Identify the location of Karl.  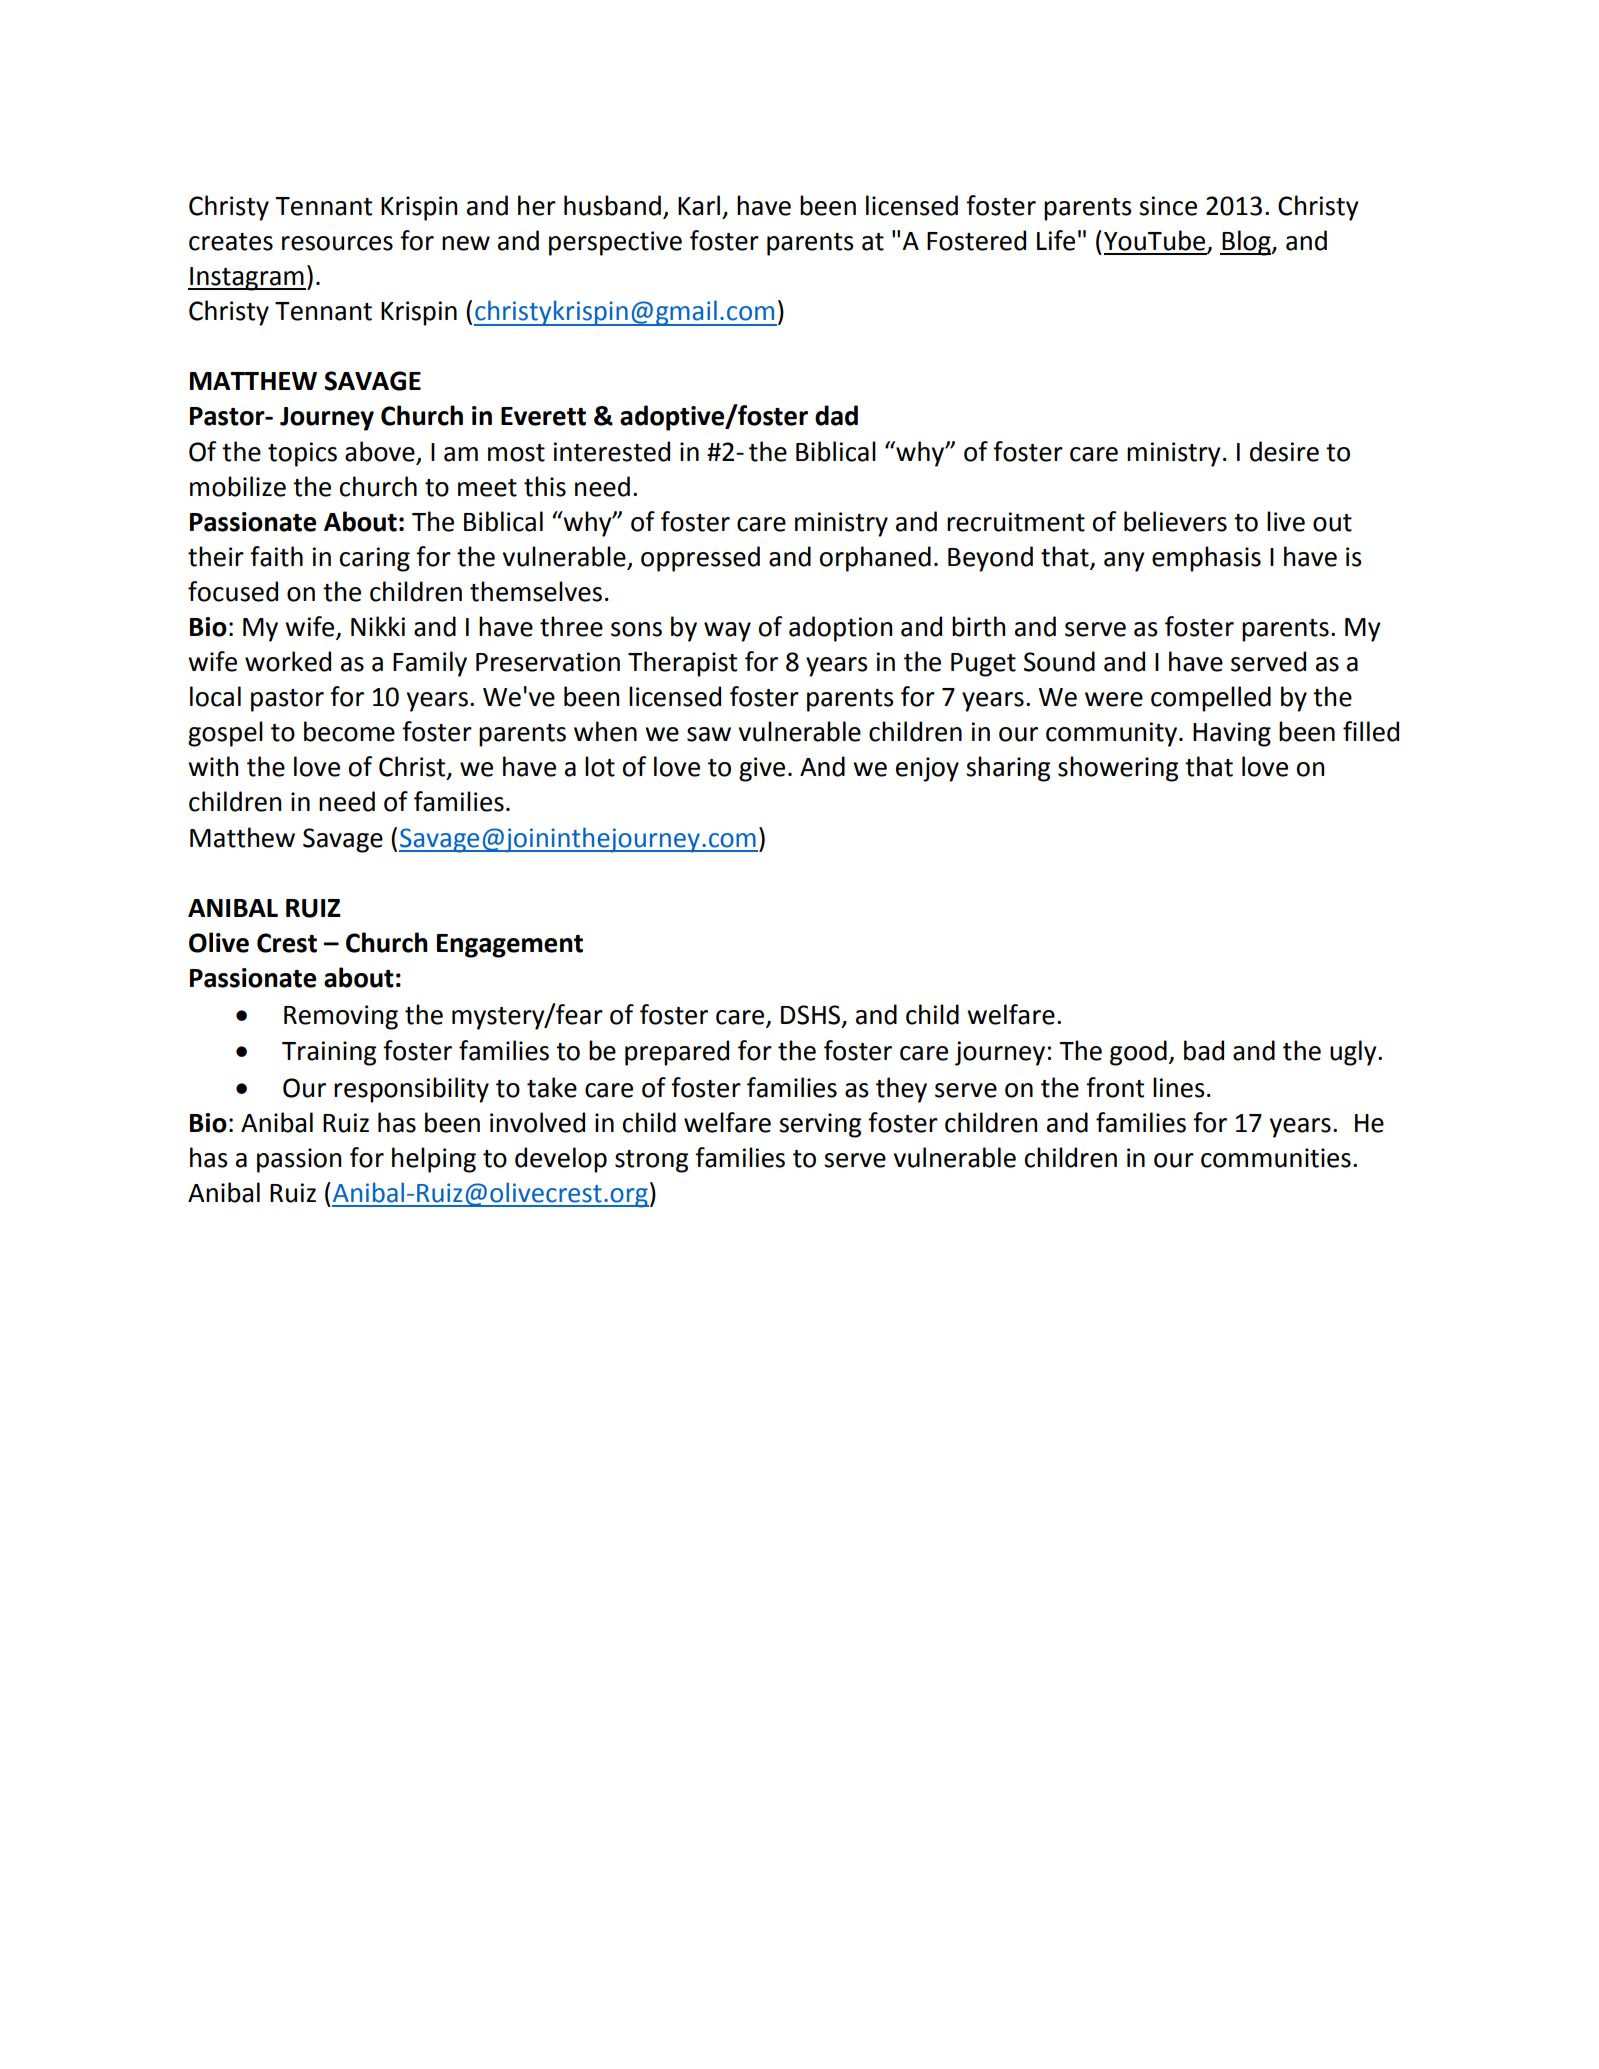
(699, 205).
